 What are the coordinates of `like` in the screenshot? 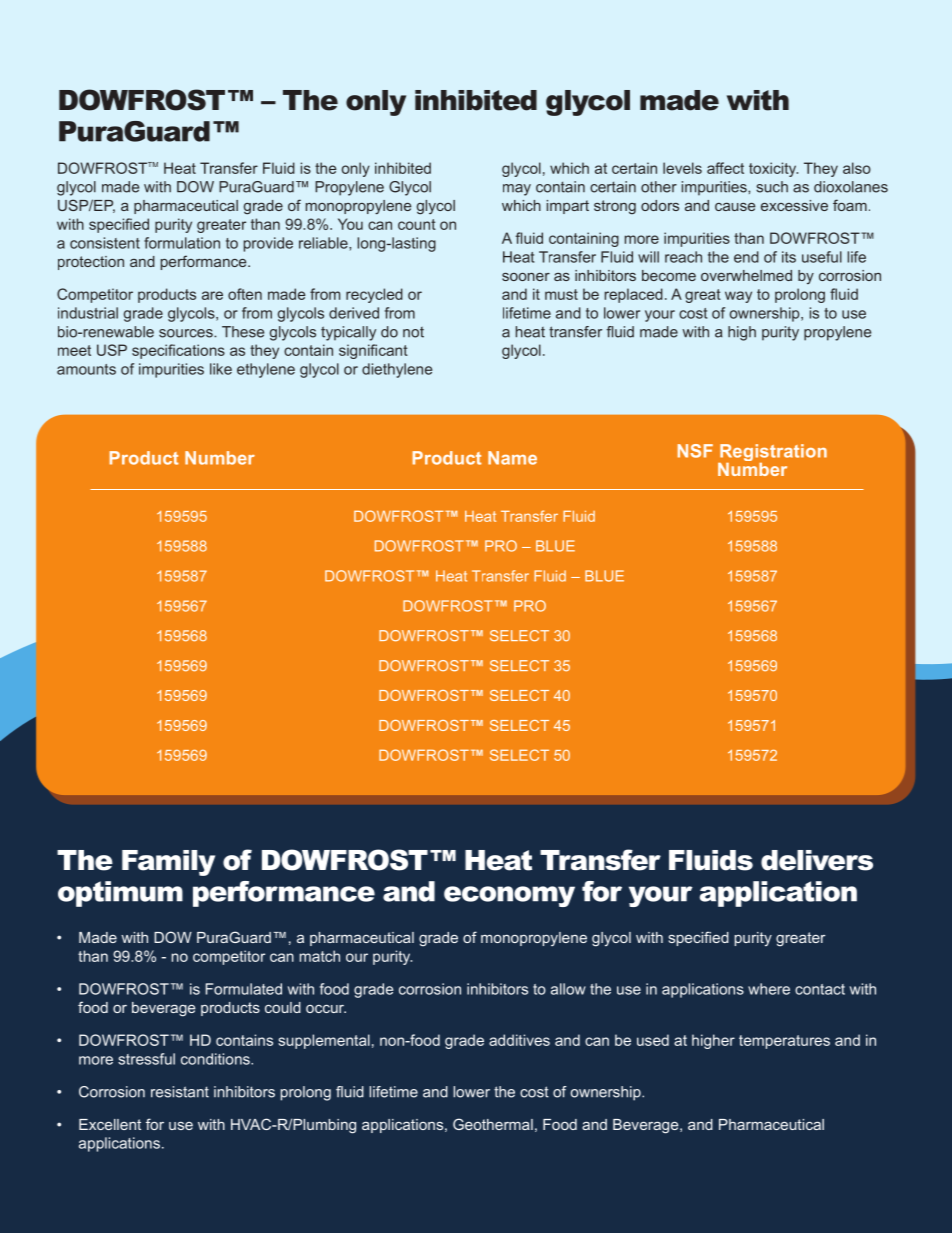 It's located at (221, 369).
